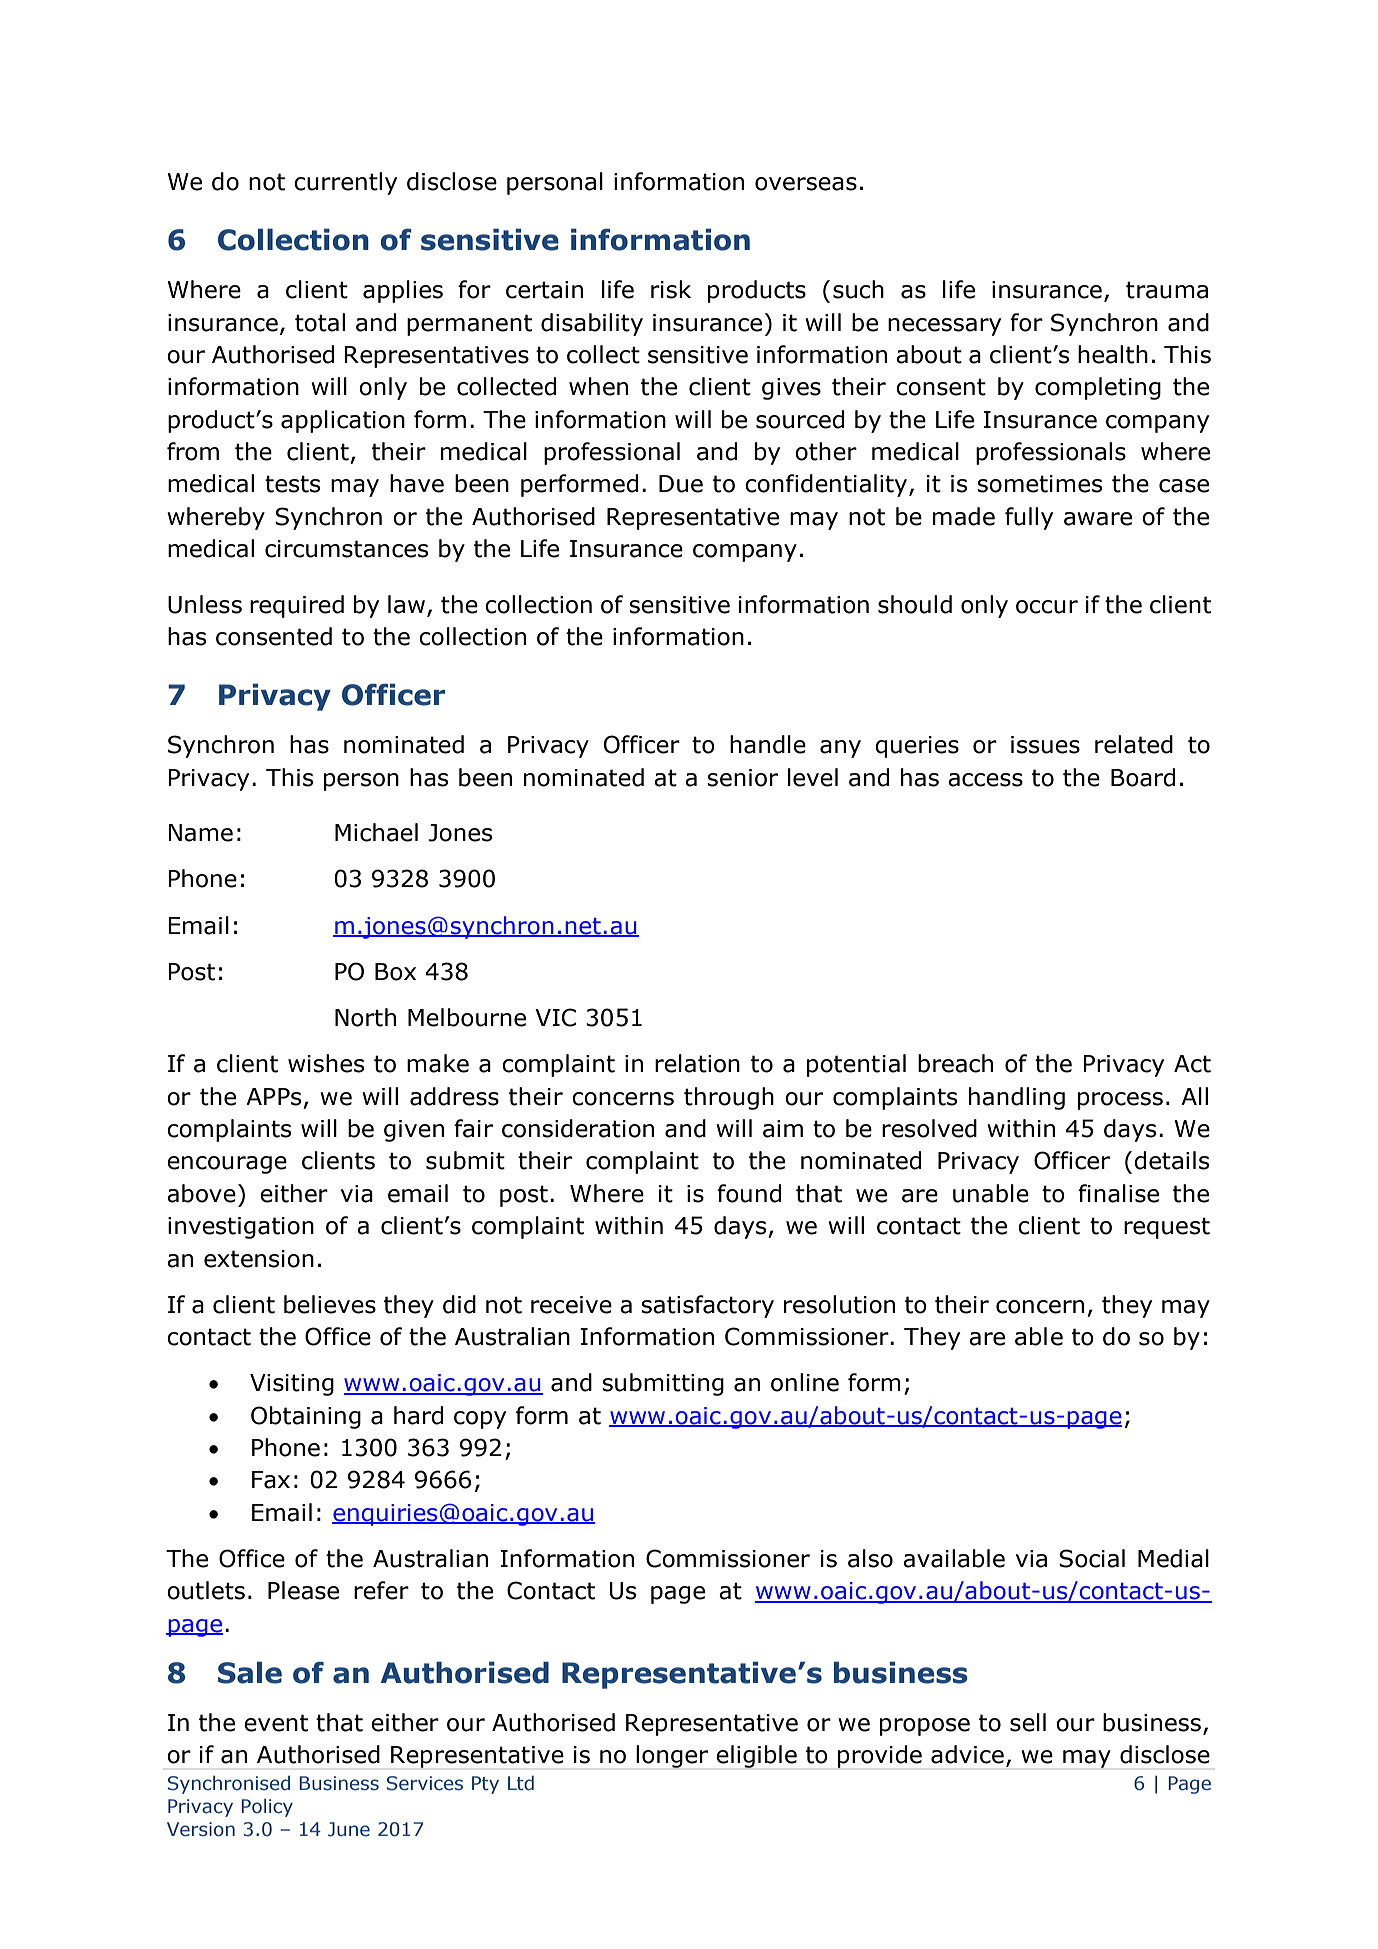 This page has width=1378, height=1949. Describe the element at coordinates (1167, 290) in the page. I see `trauma` at that location.
